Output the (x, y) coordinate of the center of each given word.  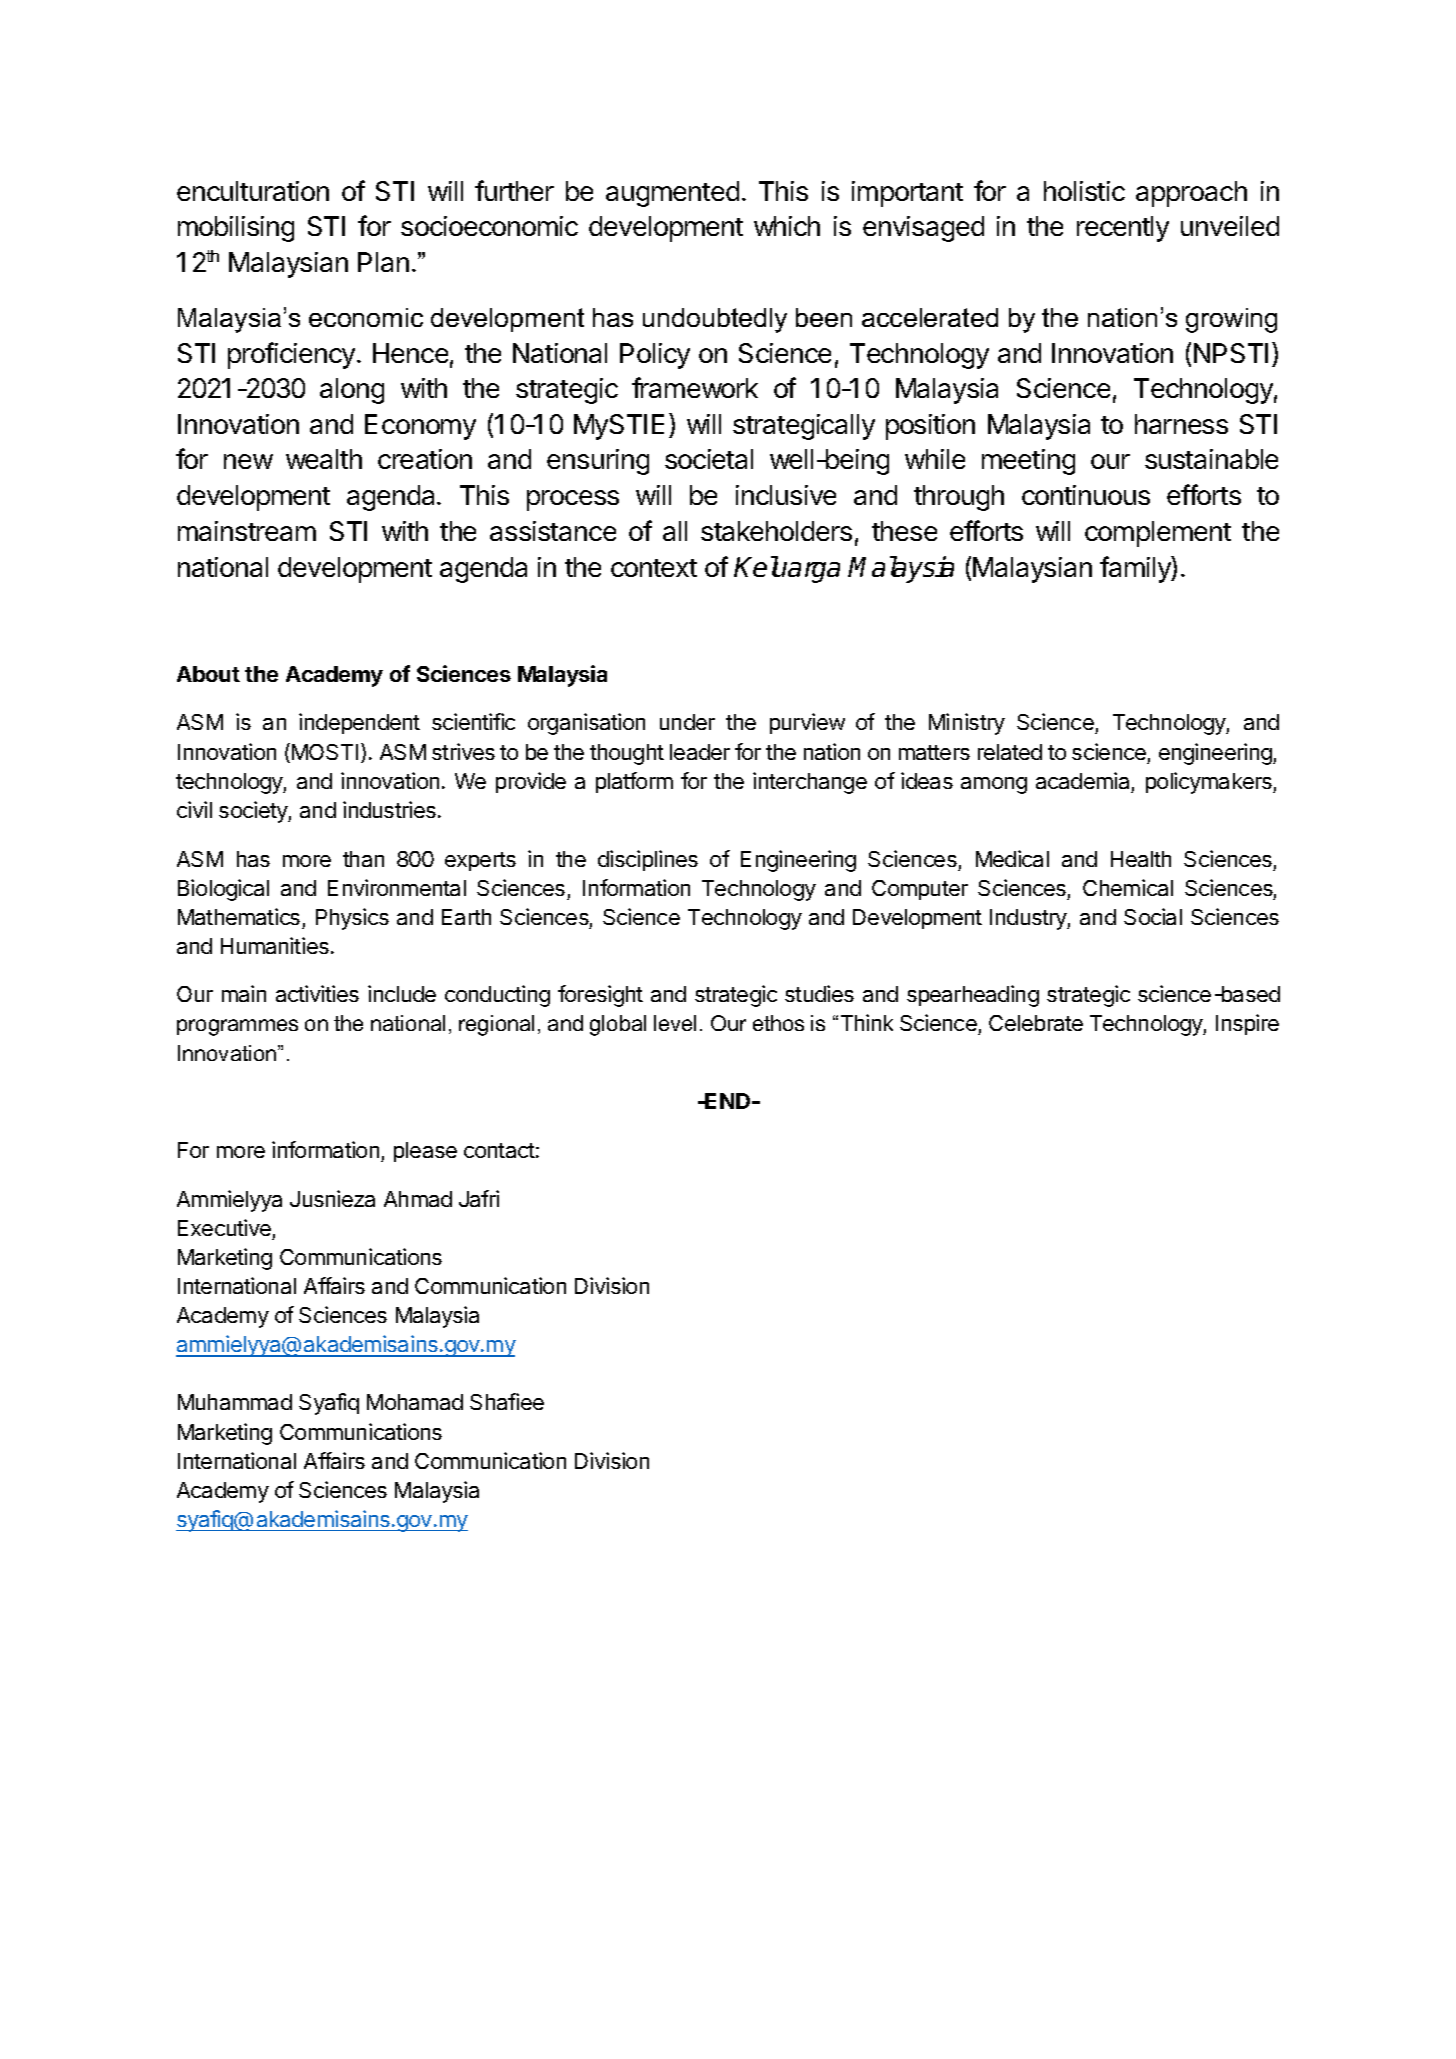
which (787, 226)
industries (389, 809)
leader (700, 752)
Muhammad (235, 1402)
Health (1141, 859)
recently (1123, 229)
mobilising (236, 229)
